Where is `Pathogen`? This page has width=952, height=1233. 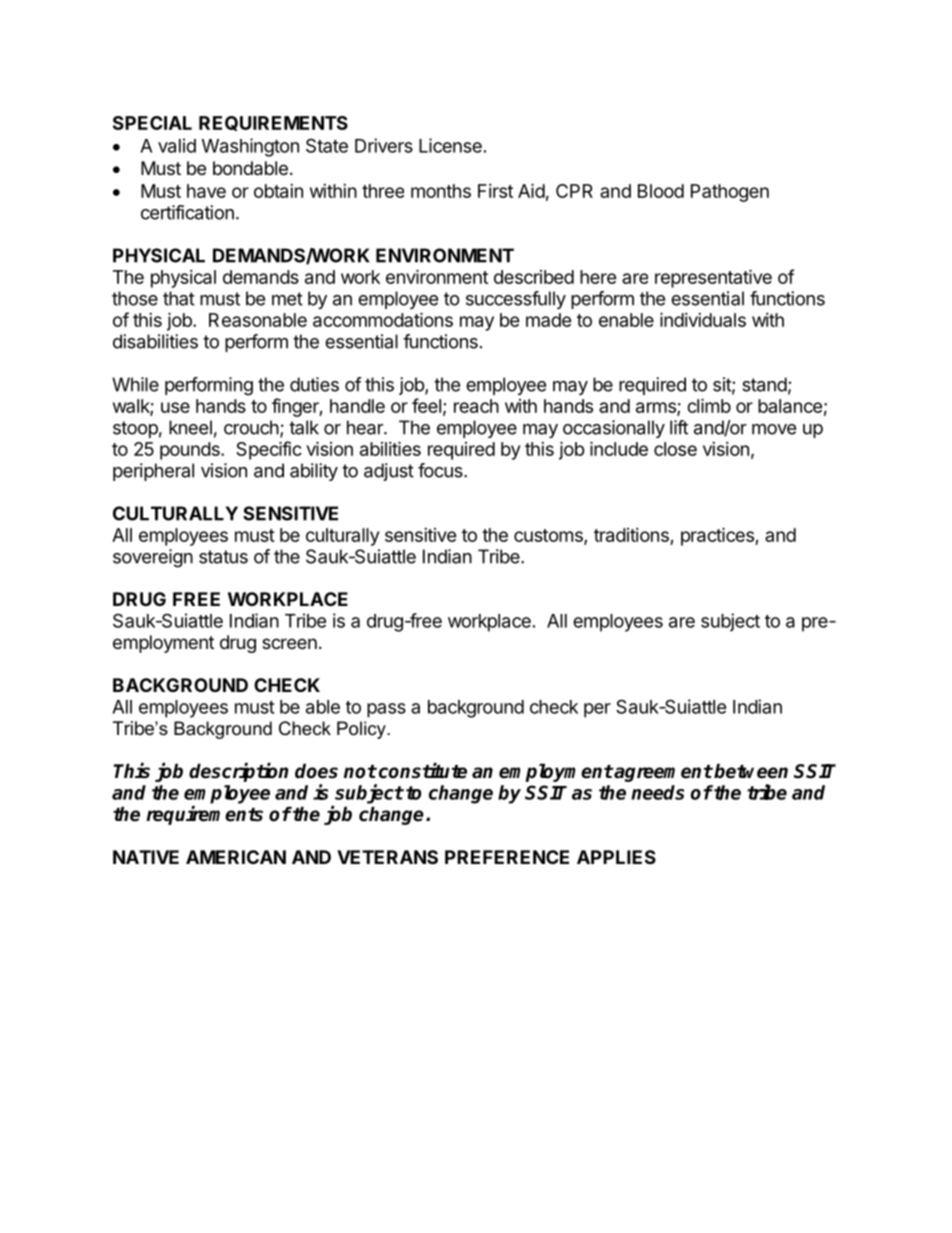
Pathogen is located at coordinates (730, 193).
